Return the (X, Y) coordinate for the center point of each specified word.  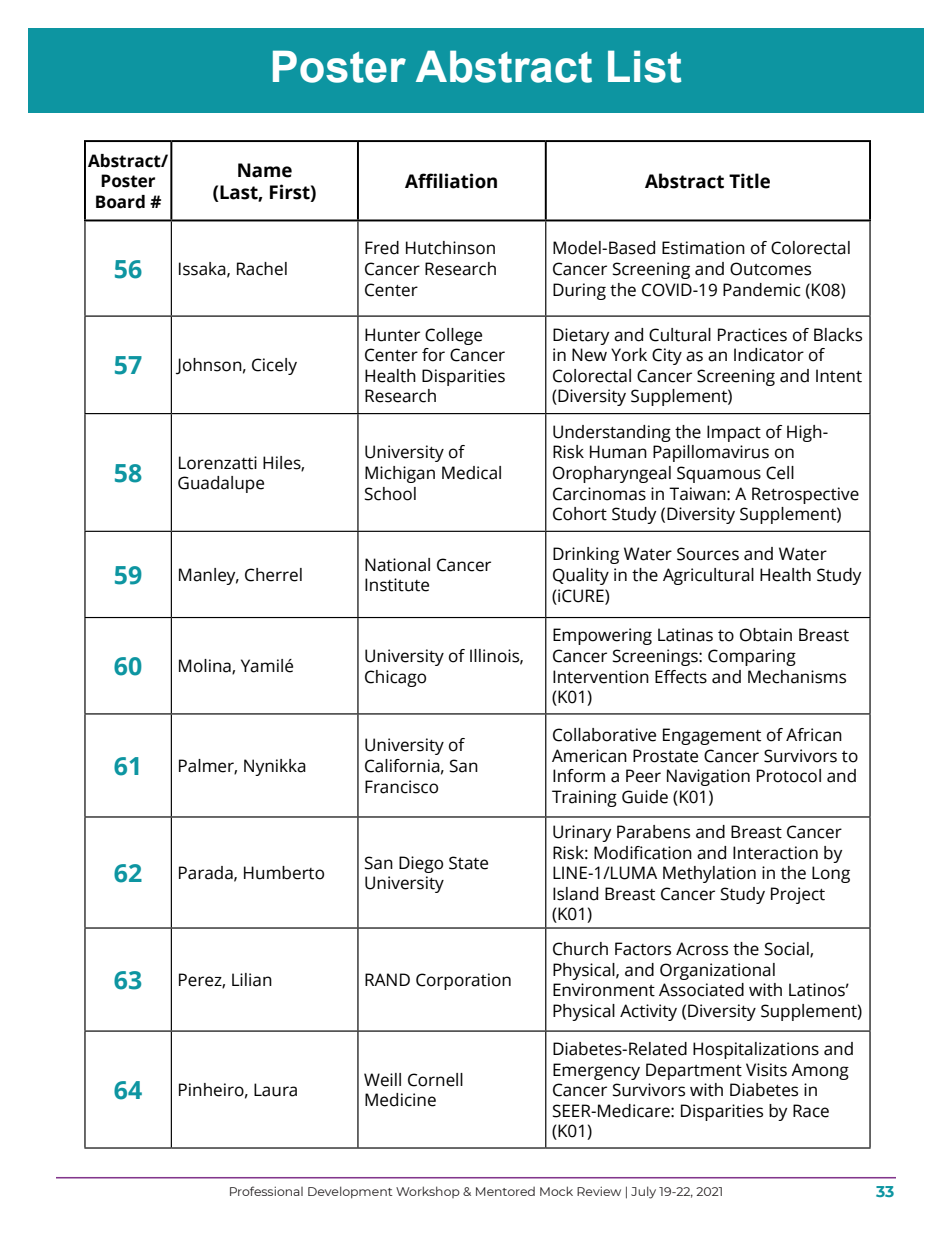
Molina (206, 667)
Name (265, 170)
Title (749, 181)
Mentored (505, 1191)
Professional (266, 1191)
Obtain (766, 635)
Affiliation (451, 181)
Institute (397, 585)
